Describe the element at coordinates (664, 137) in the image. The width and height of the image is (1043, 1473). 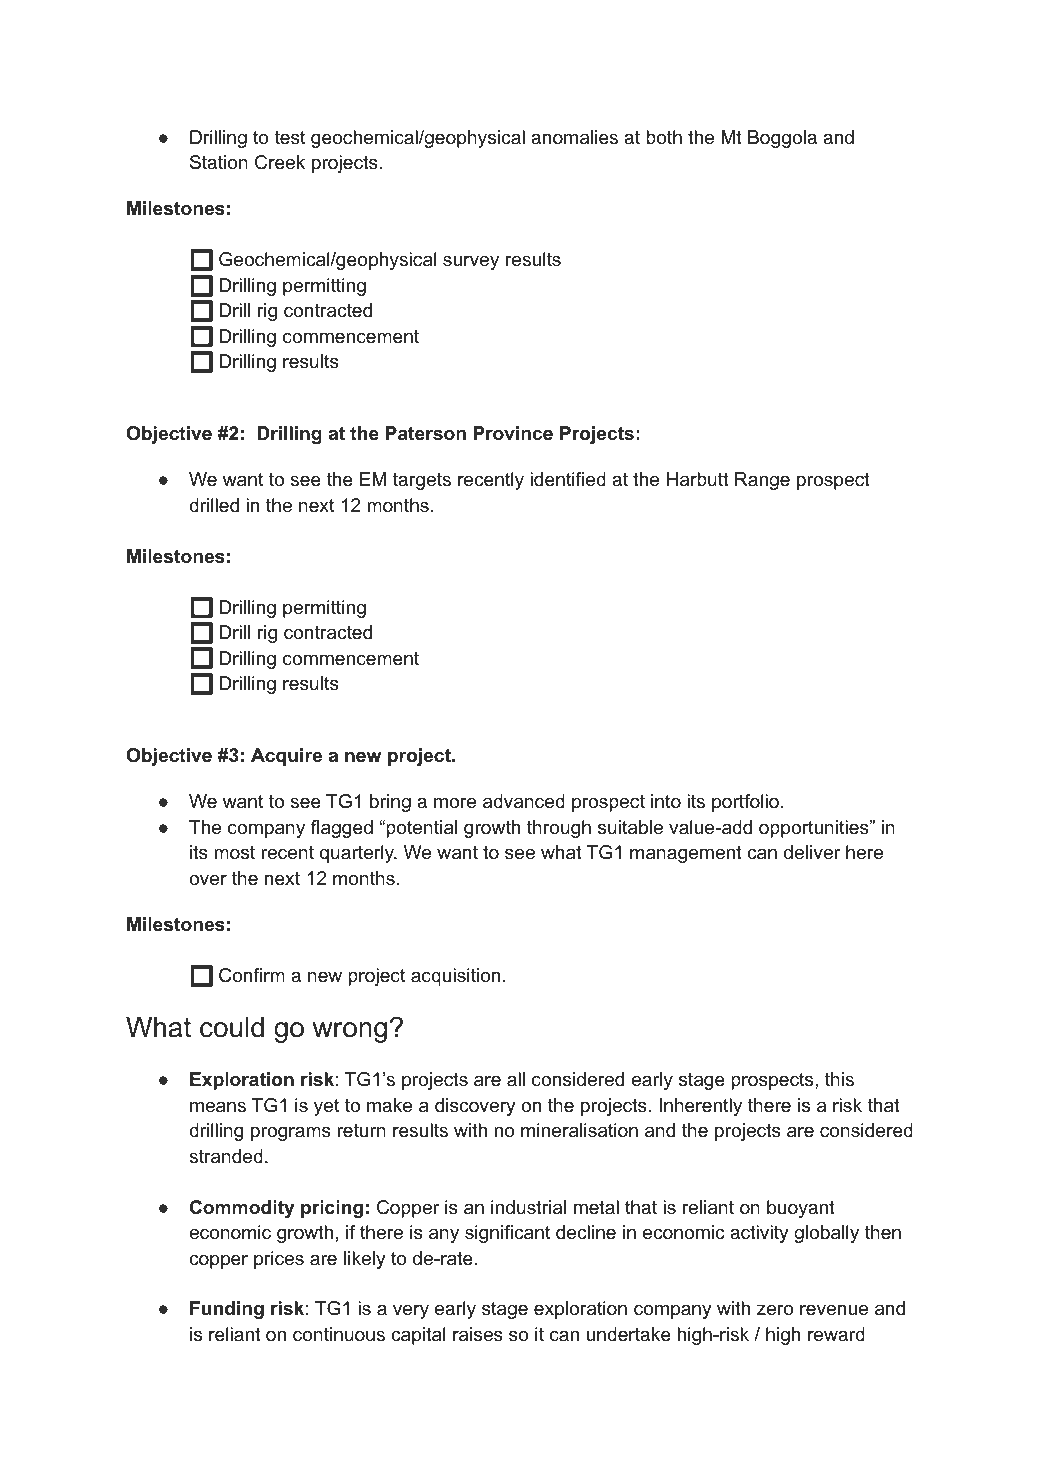
I see `both` at that location.
